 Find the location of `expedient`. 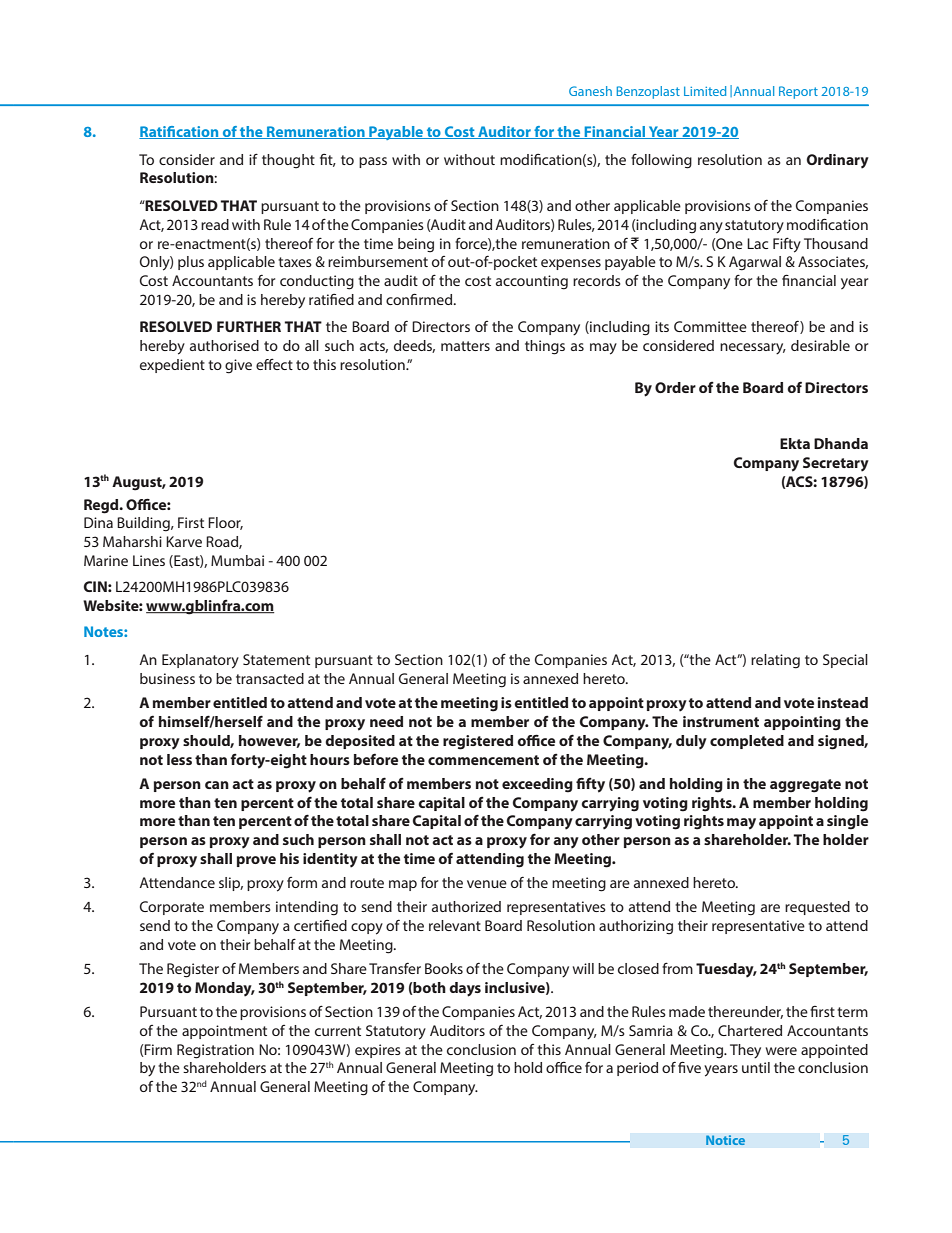

expedient is located at coordinates (172, 366).
